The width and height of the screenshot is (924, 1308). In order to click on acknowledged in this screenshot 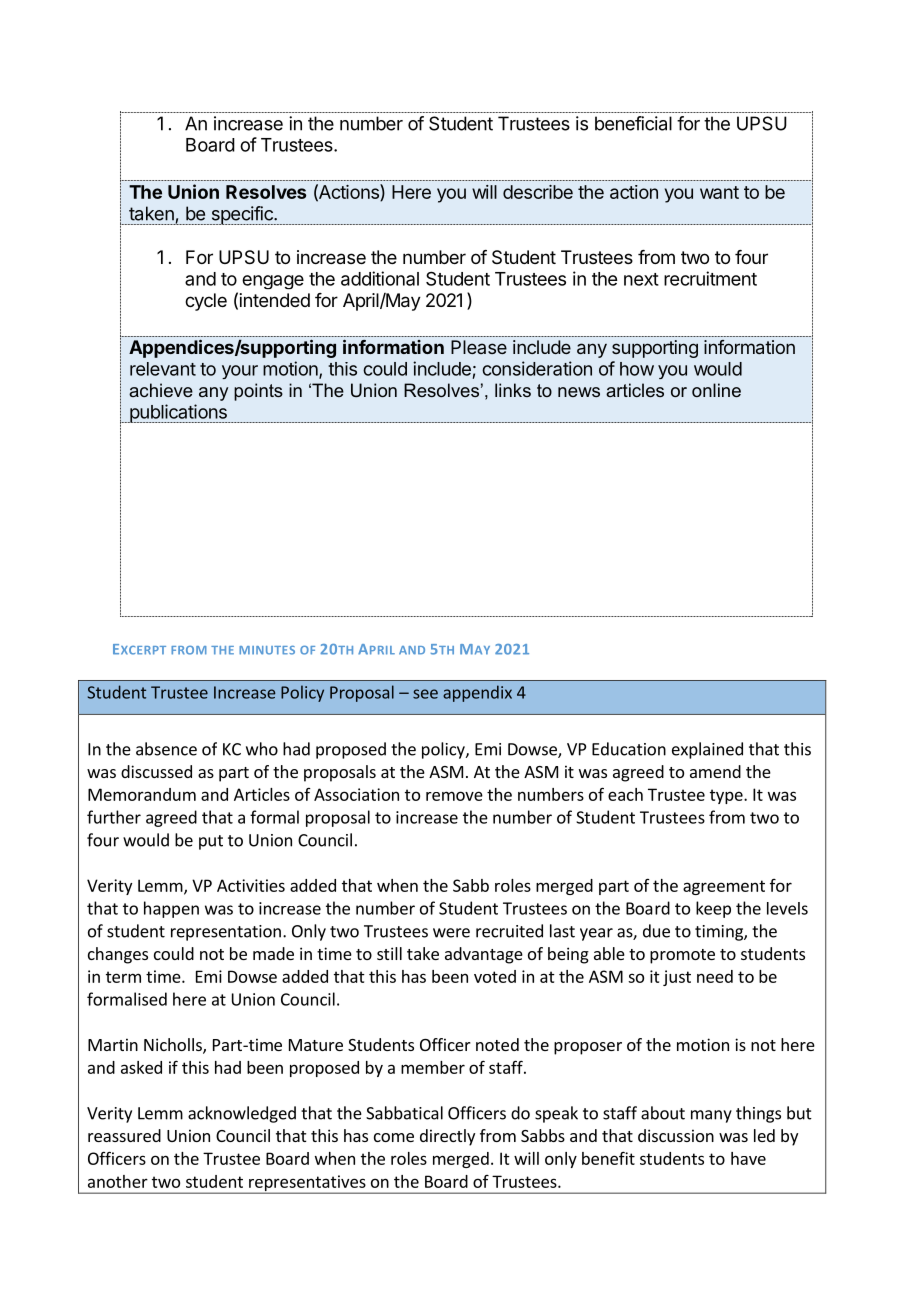, I will do `click(242, 1114)`.
